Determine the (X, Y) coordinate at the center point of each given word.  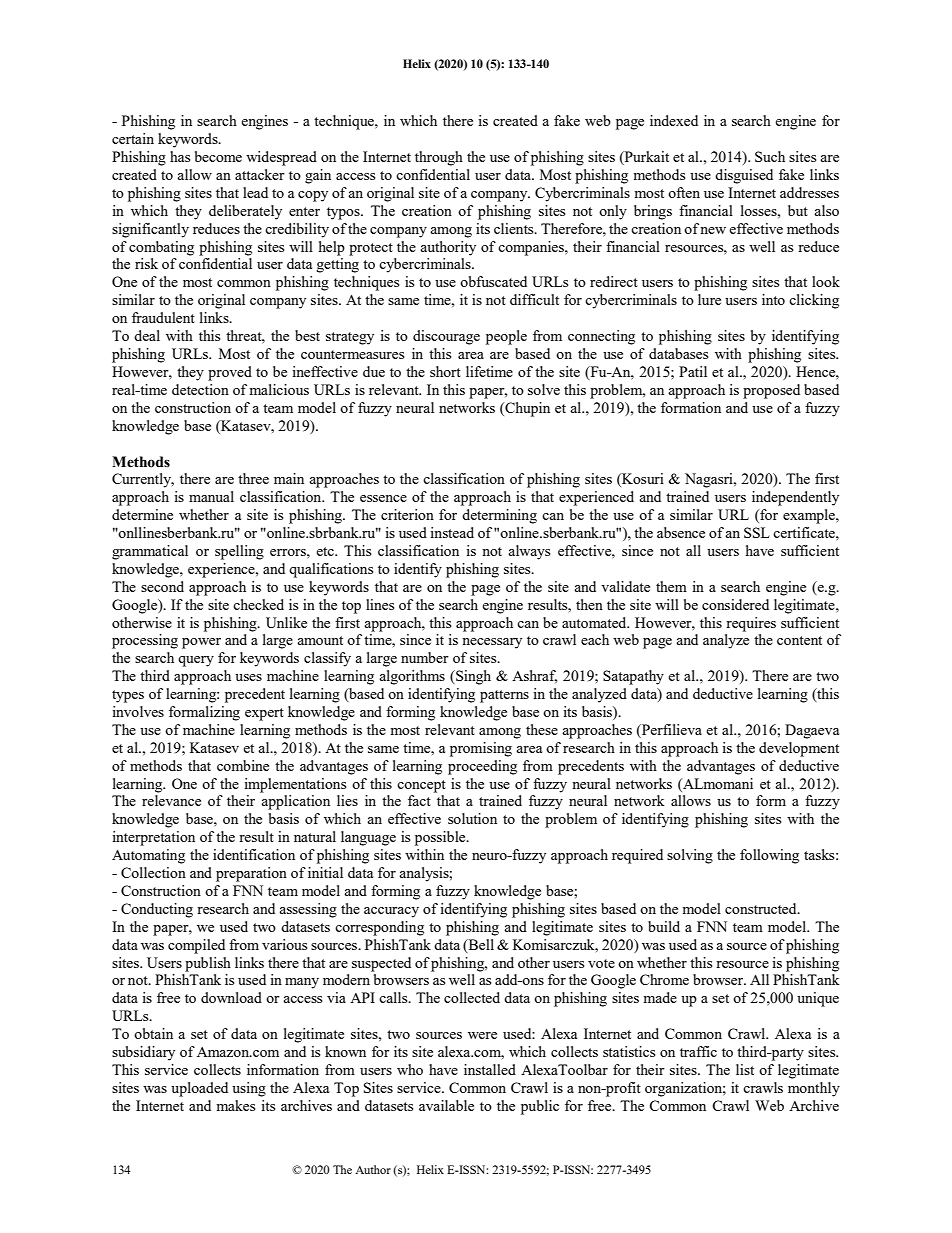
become (218, 156)
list (745, 1069)
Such (770, 156)
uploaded (199, 1089)
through (439, 158)
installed (490, 1069)
